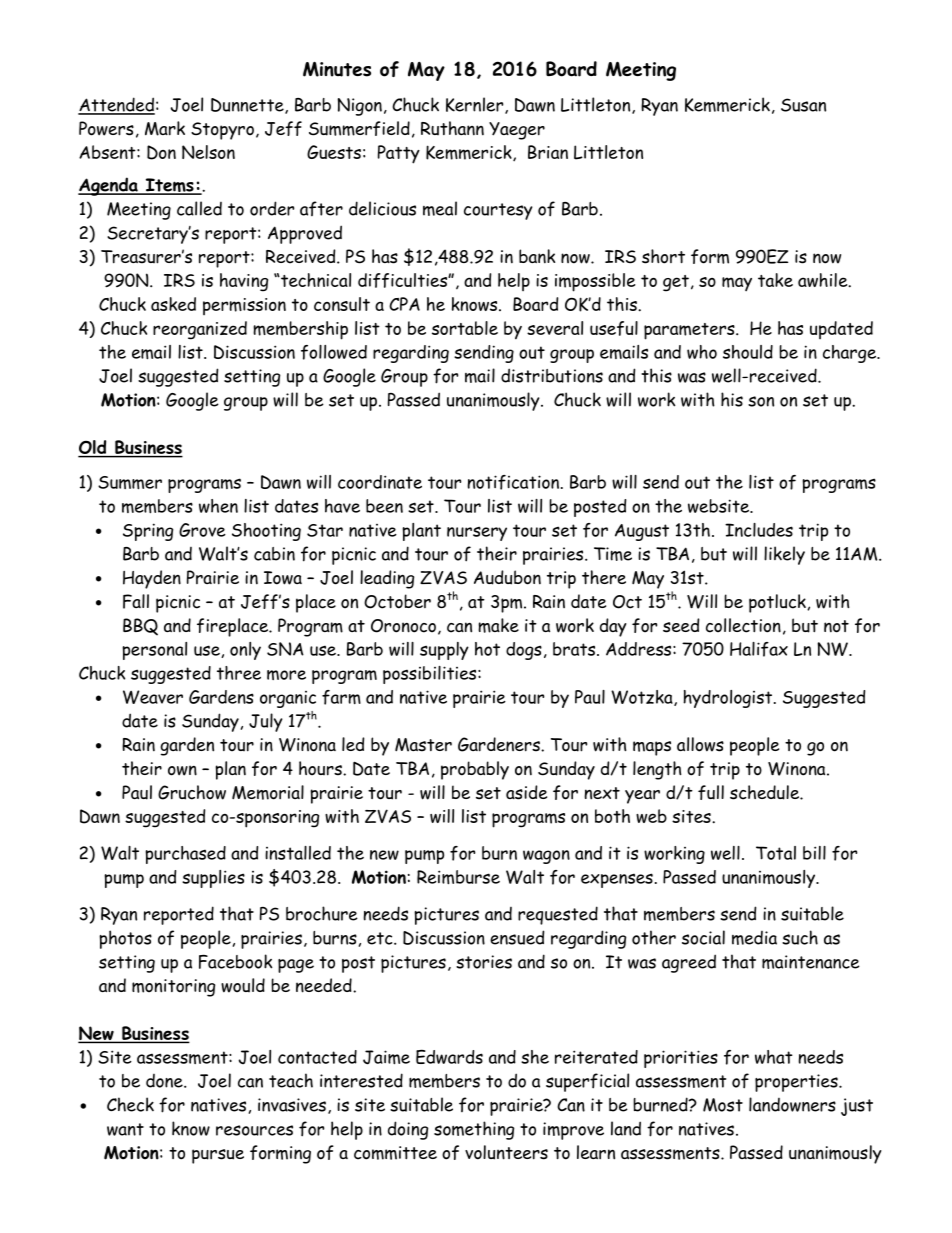 The image size is (952, 1233). I want to click on Brian, so click(548, 152).
